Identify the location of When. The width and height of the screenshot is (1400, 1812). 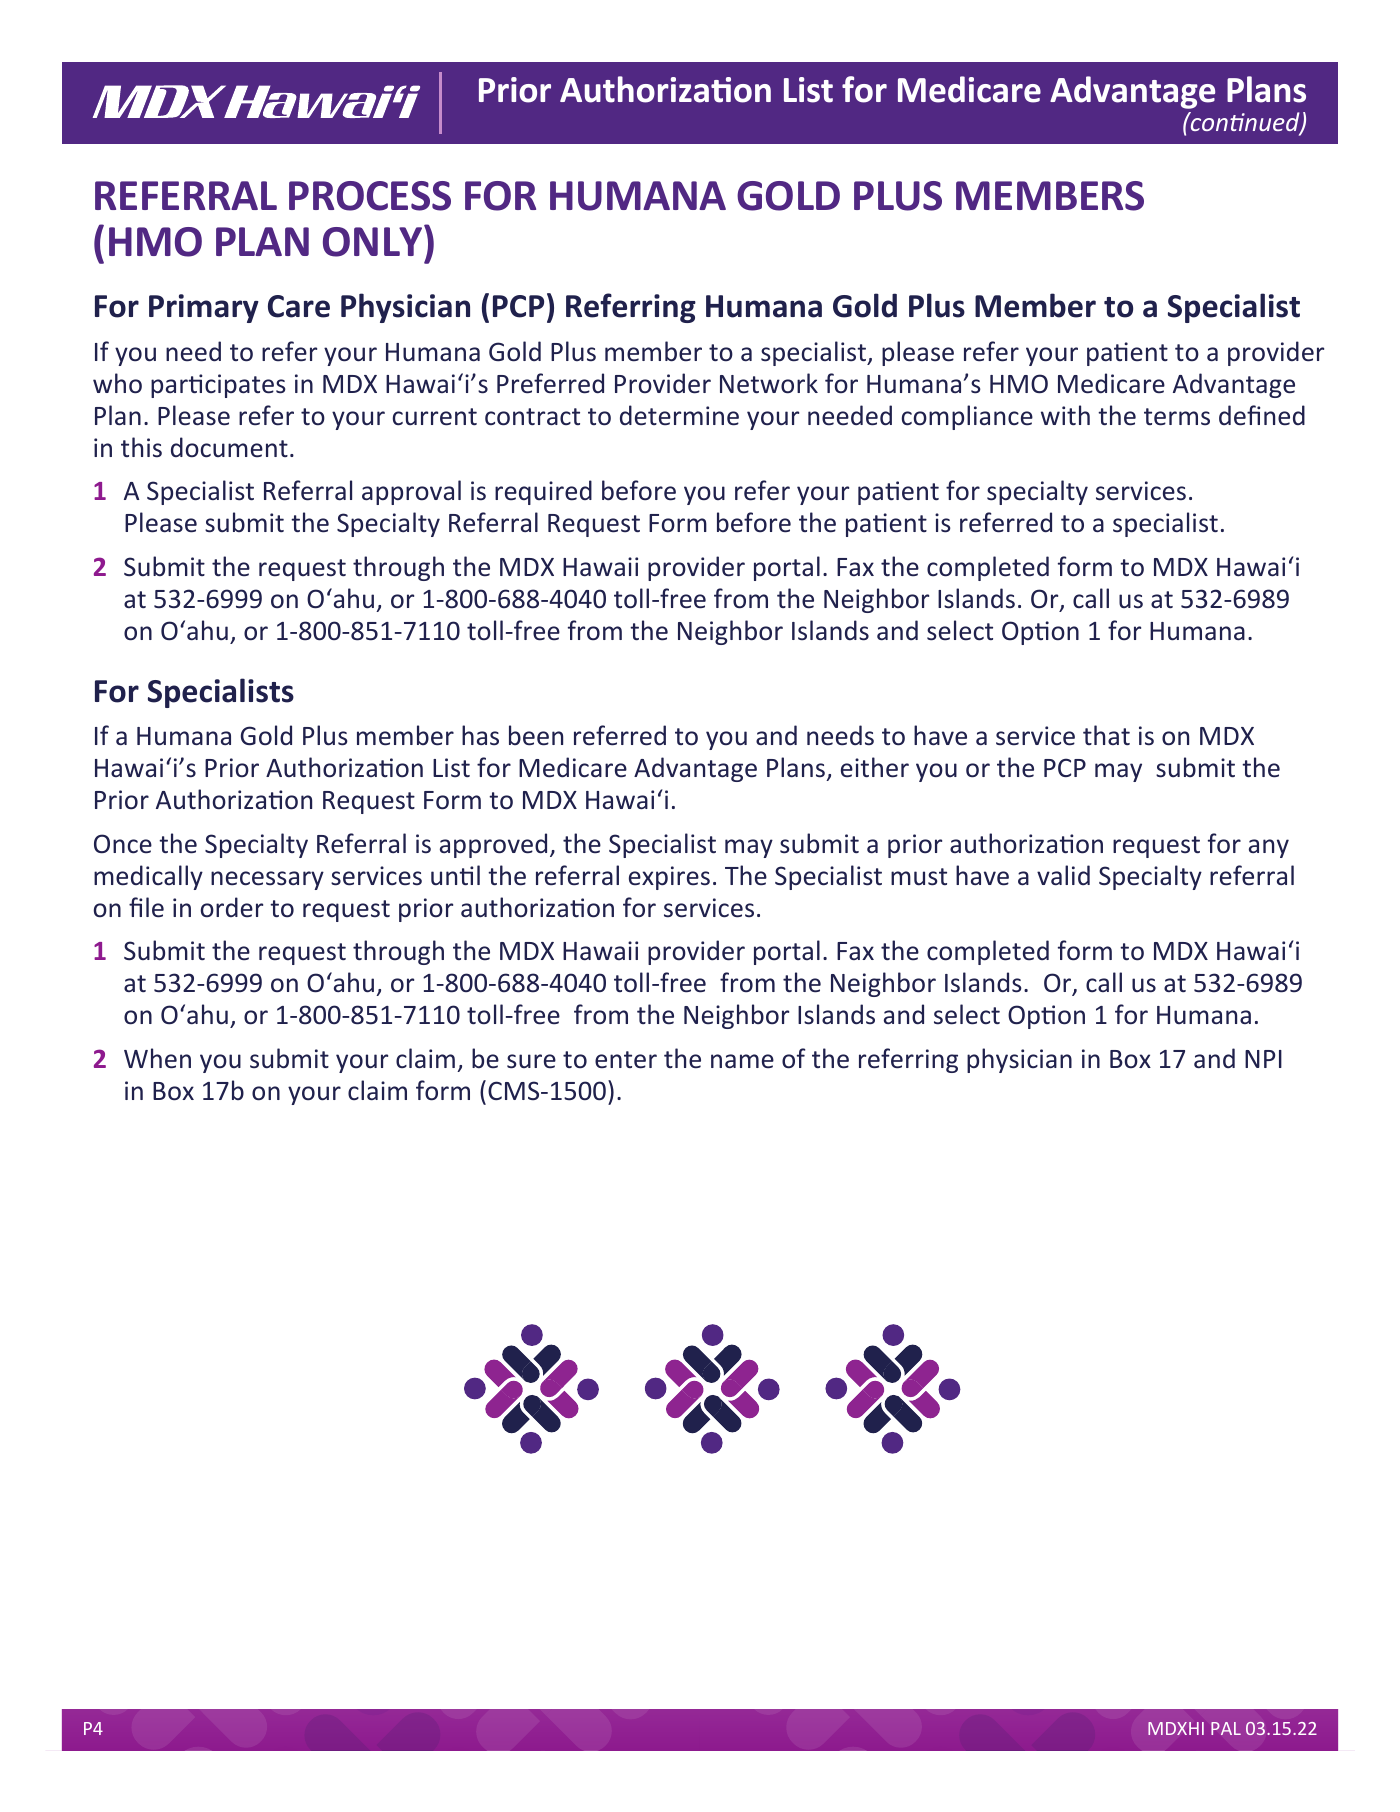
(157, 1058).
